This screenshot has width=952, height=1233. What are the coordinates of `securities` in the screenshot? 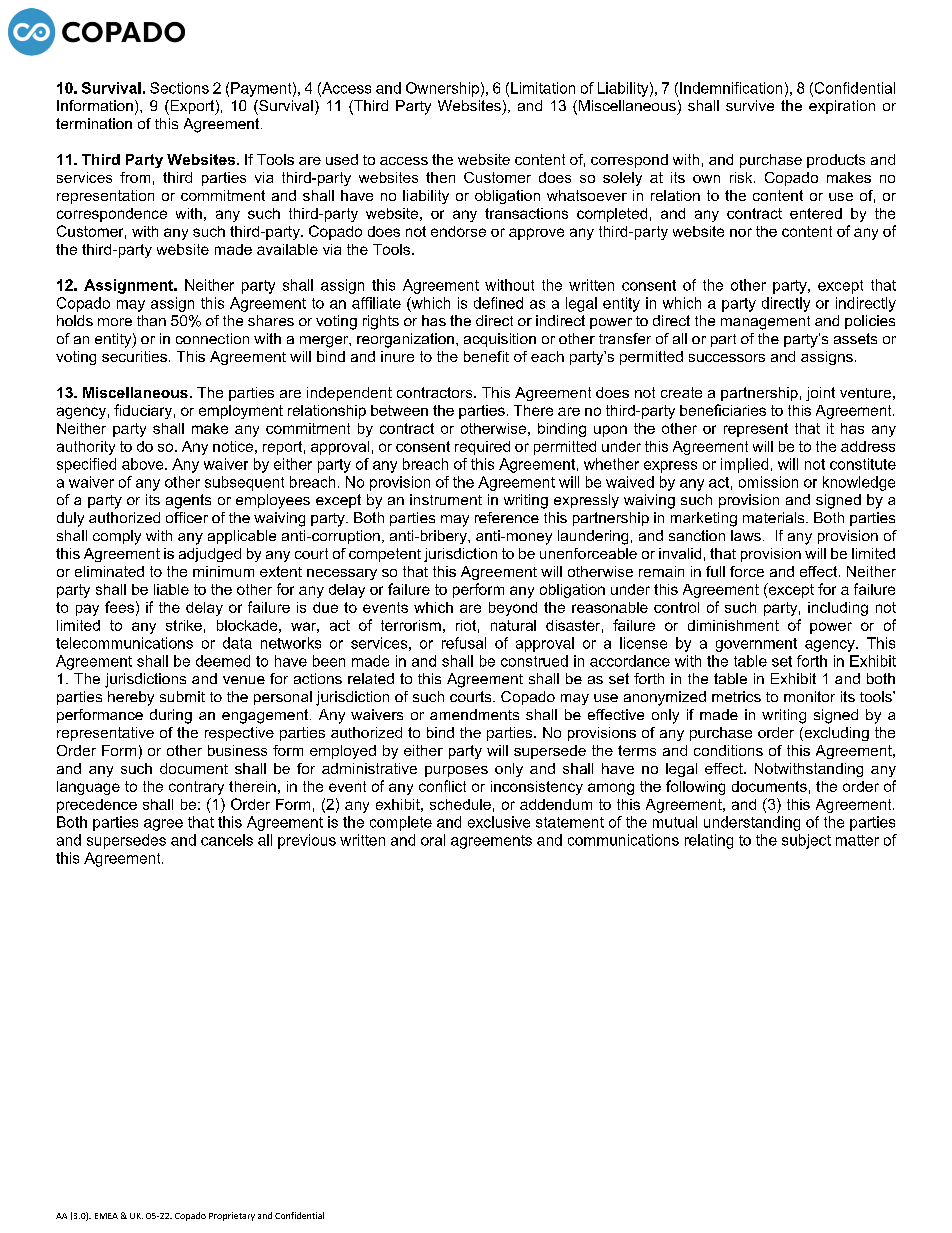 It's located at (134, 356).
